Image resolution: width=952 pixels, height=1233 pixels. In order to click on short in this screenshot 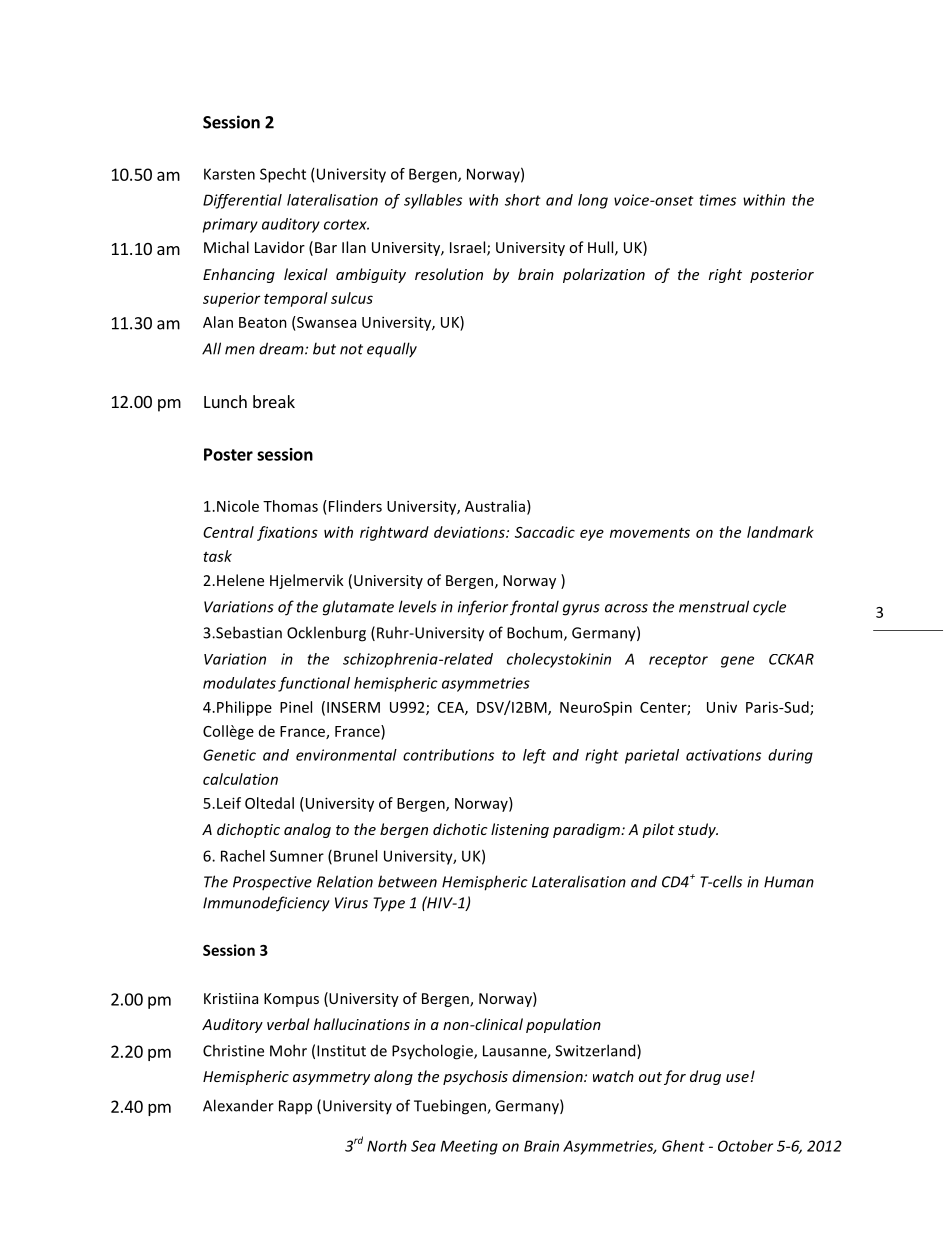, I will do `click(523, 200)`.
